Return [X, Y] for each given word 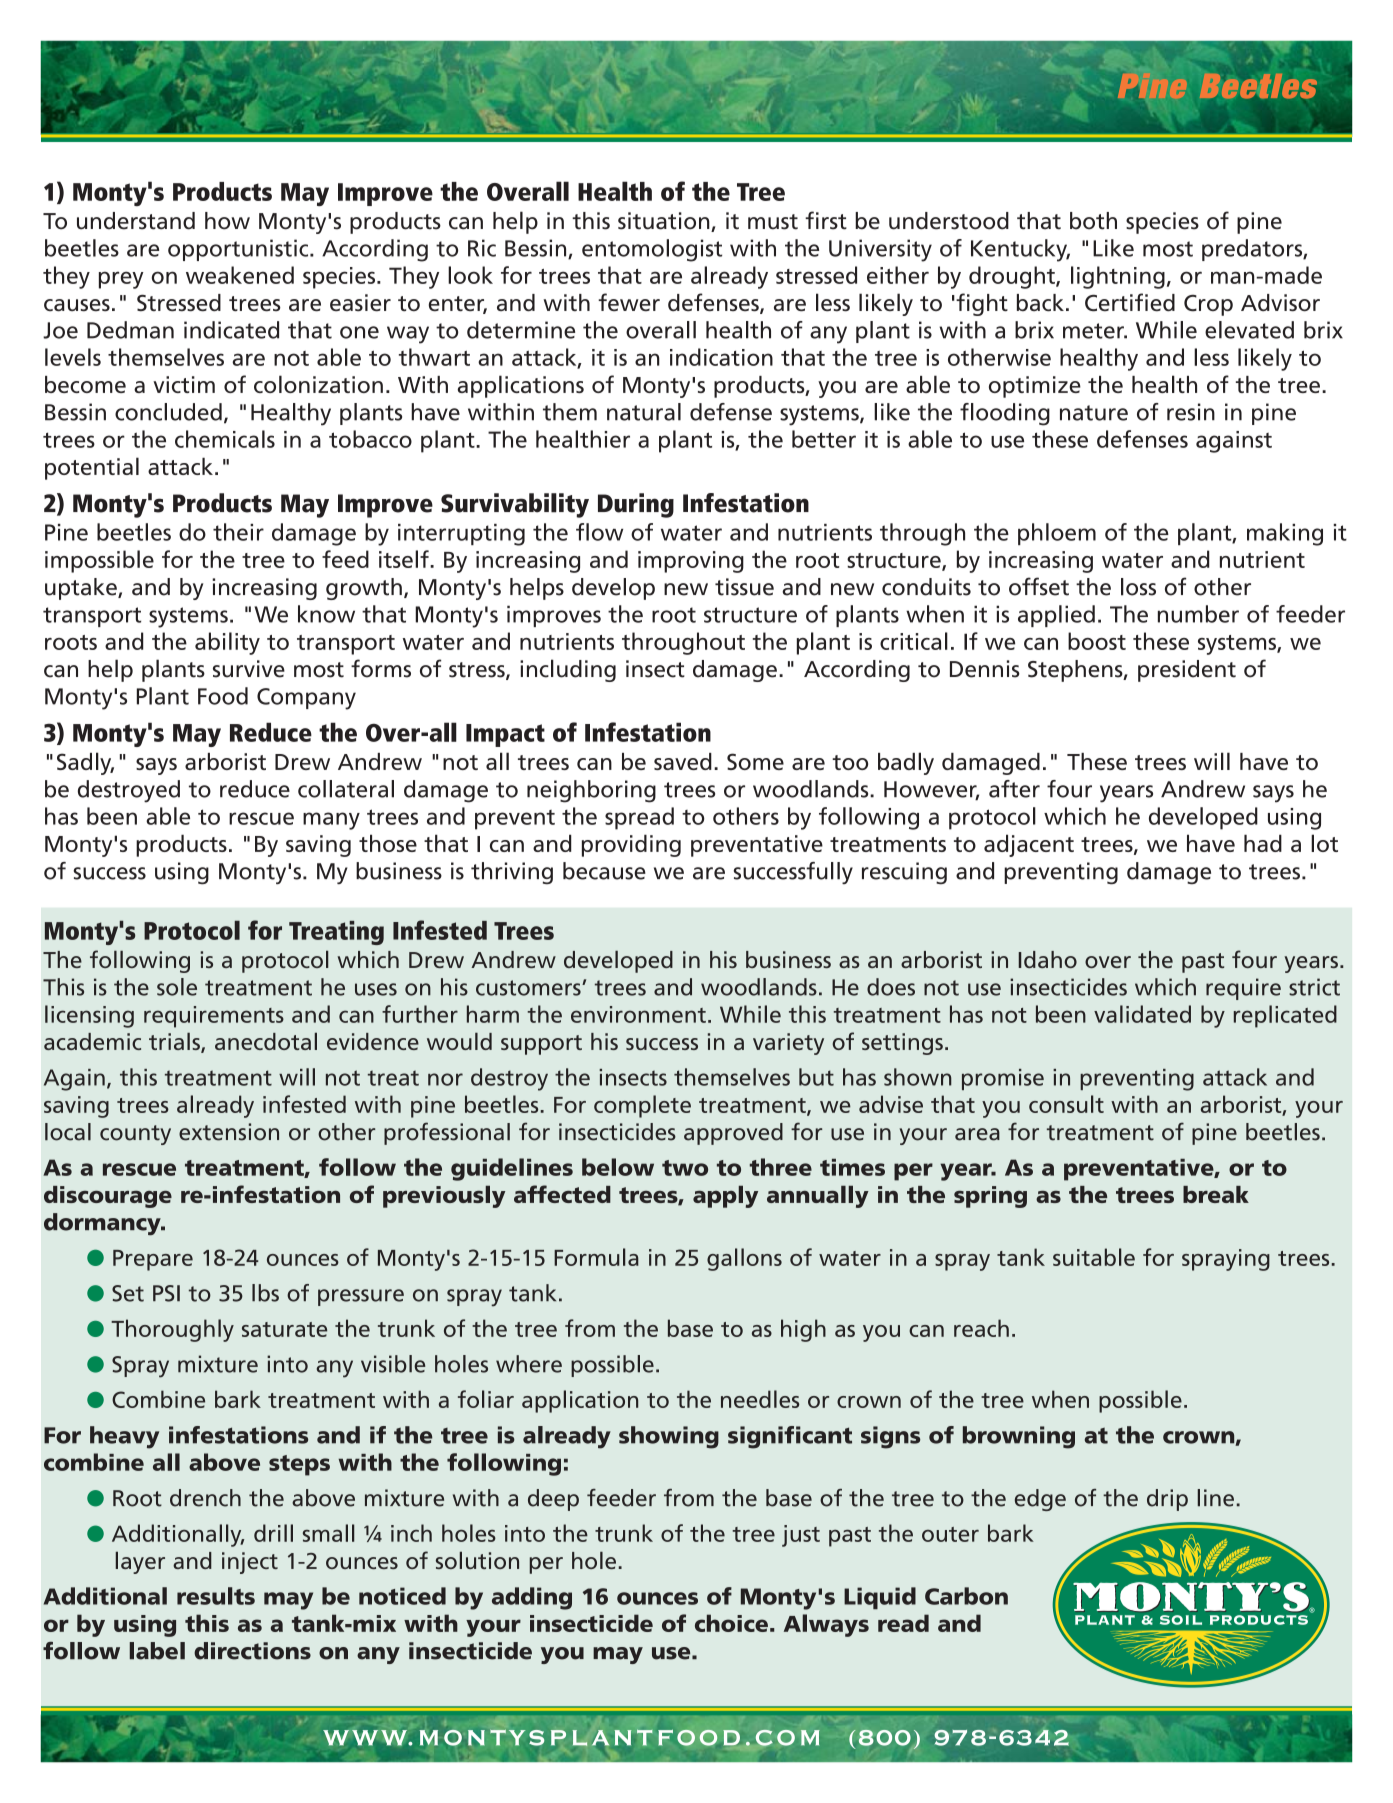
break [1216, 1194]
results [216, 1596]
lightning [1118, 277]
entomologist [652, 250]
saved [683, 761]
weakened [240, 275]
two [685, 1168]
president [1187, 671]
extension [229, 1132]
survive [249, 669]
